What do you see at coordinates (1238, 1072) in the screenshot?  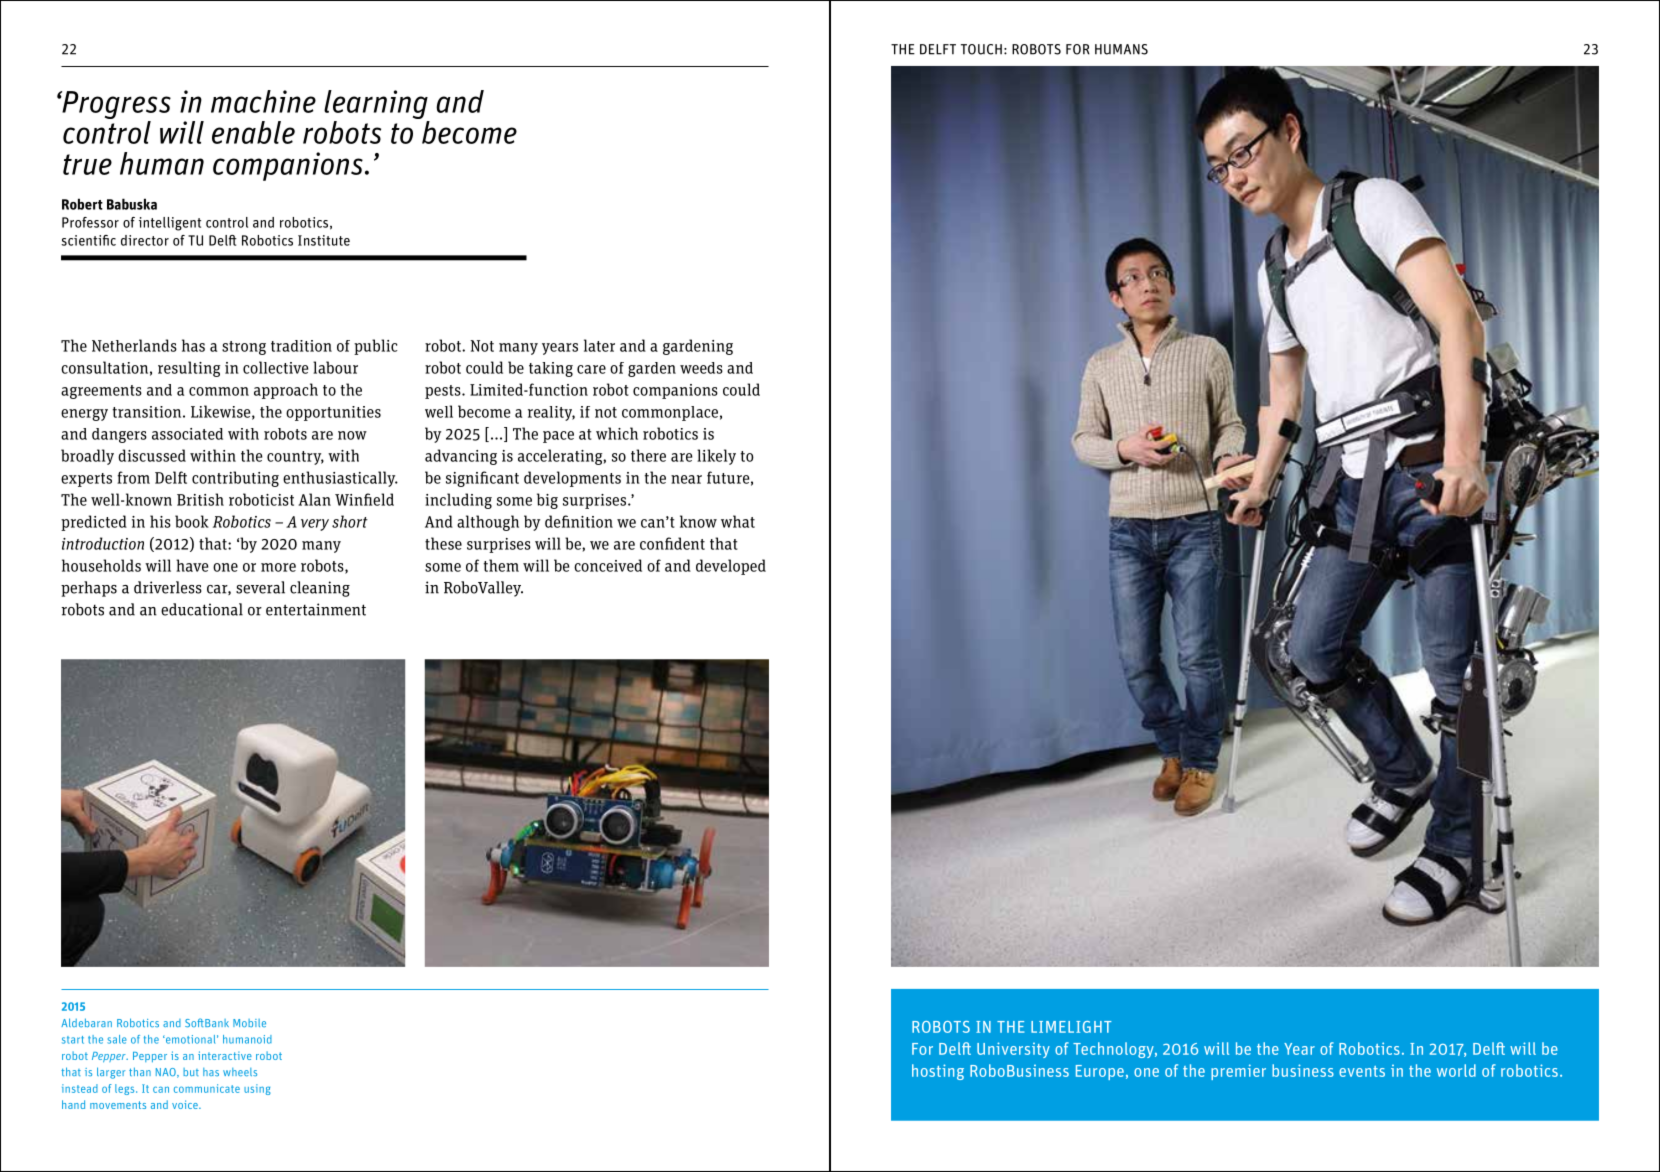 I see `premier` at bounding box center [1238, 1072].
